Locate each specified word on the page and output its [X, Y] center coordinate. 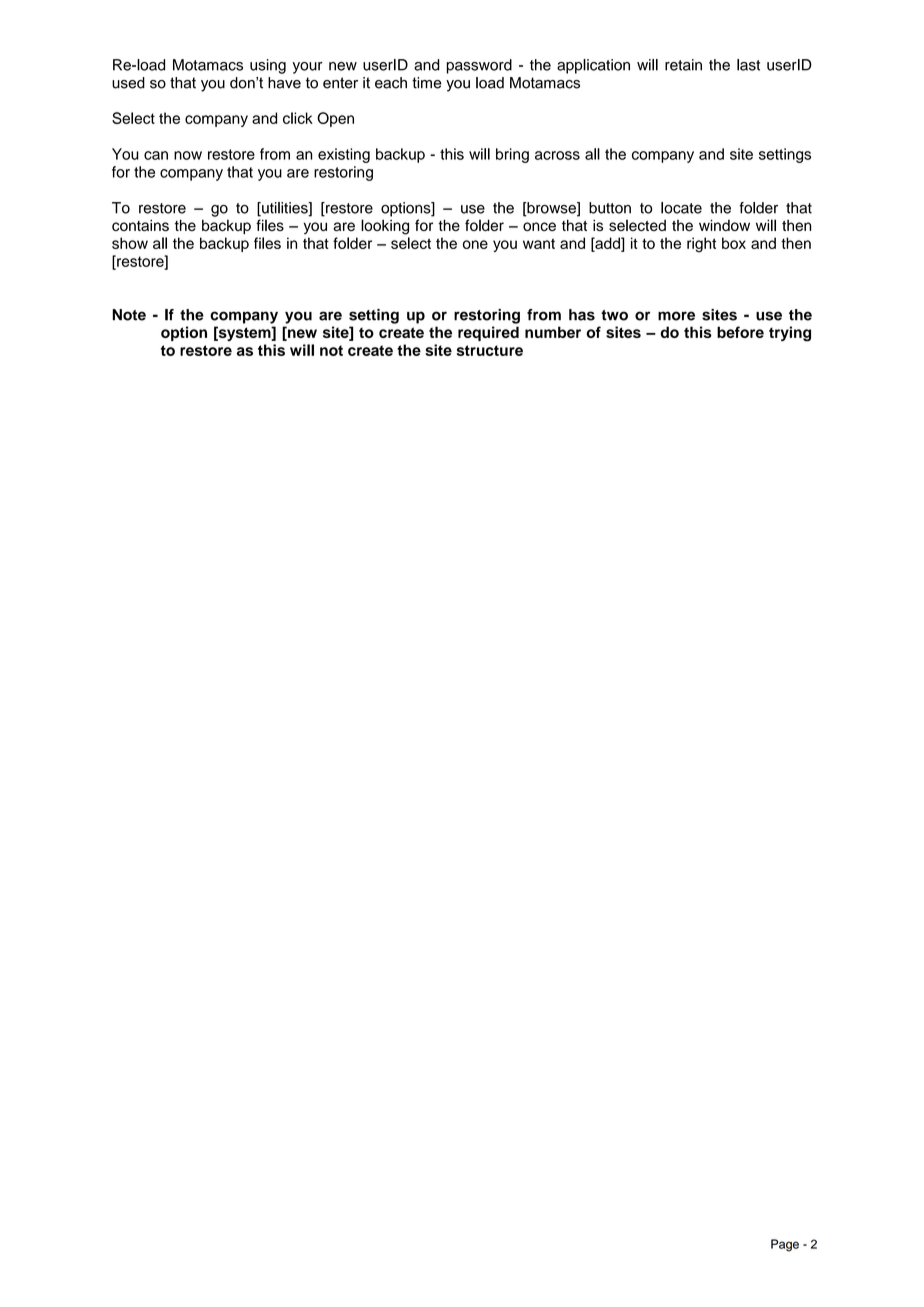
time [427, 83]
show [130, 243]
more [676, 316]
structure [490, 350]
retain [683, 65]
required [488, 333]
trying [790, 334]
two [614, 315]
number [553, 332]
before [740, 332]
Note [129, 315]
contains [140, 225]
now [188, 155]
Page [785, 1245]
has [582, 315]
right [701, 245]
